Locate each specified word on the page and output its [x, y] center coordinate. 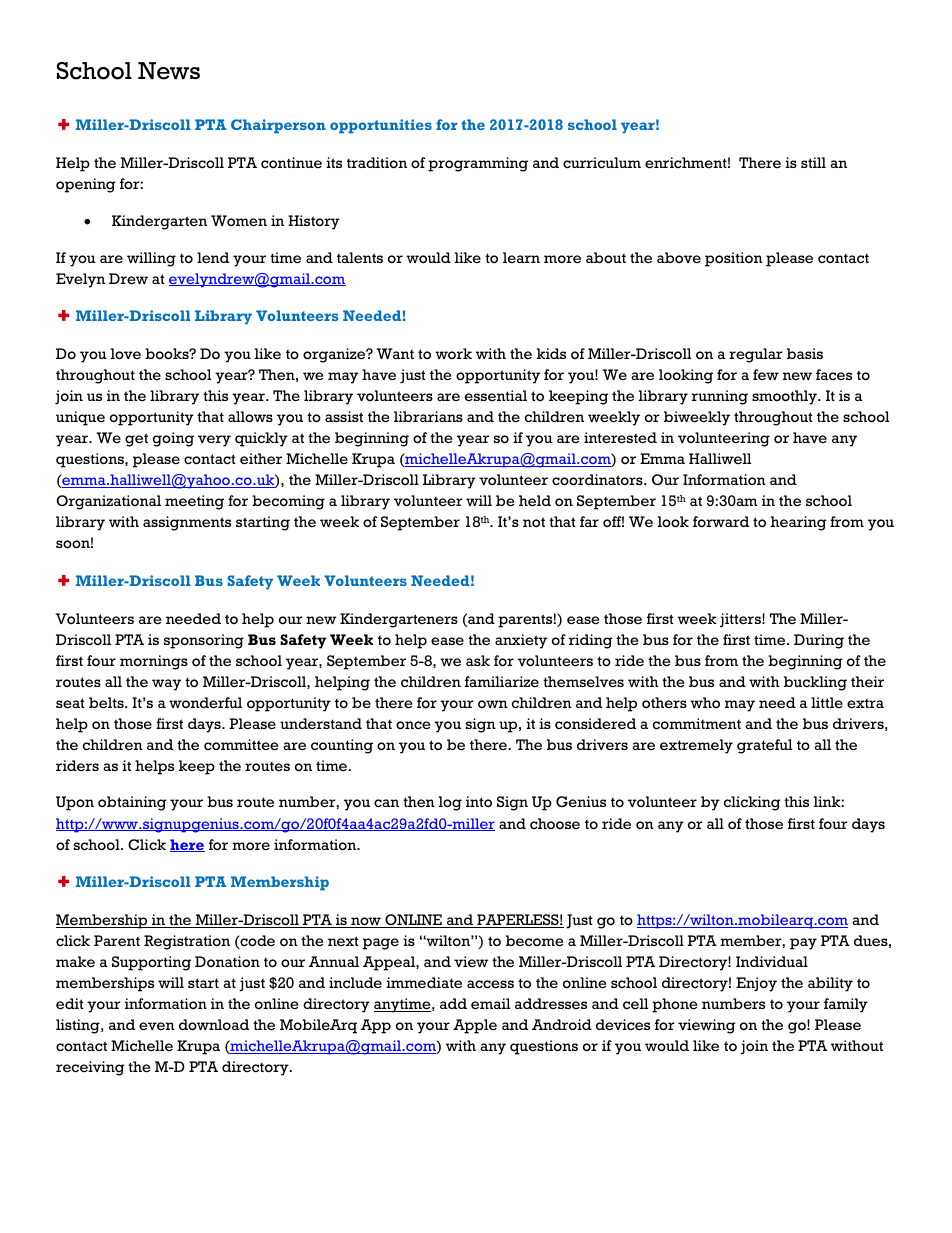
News [169, 71]
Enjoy [756, 984]
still [813, 162]
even [157, 1026]
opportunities [381, 126]
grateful [764, 746]
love [126, 354]
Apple [475, 1026]
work [453, 353]
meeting [194, 502]
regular [756, 355]
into [479, 801]
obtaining [132, 803]
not [534, 522]
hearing [799, 523]
